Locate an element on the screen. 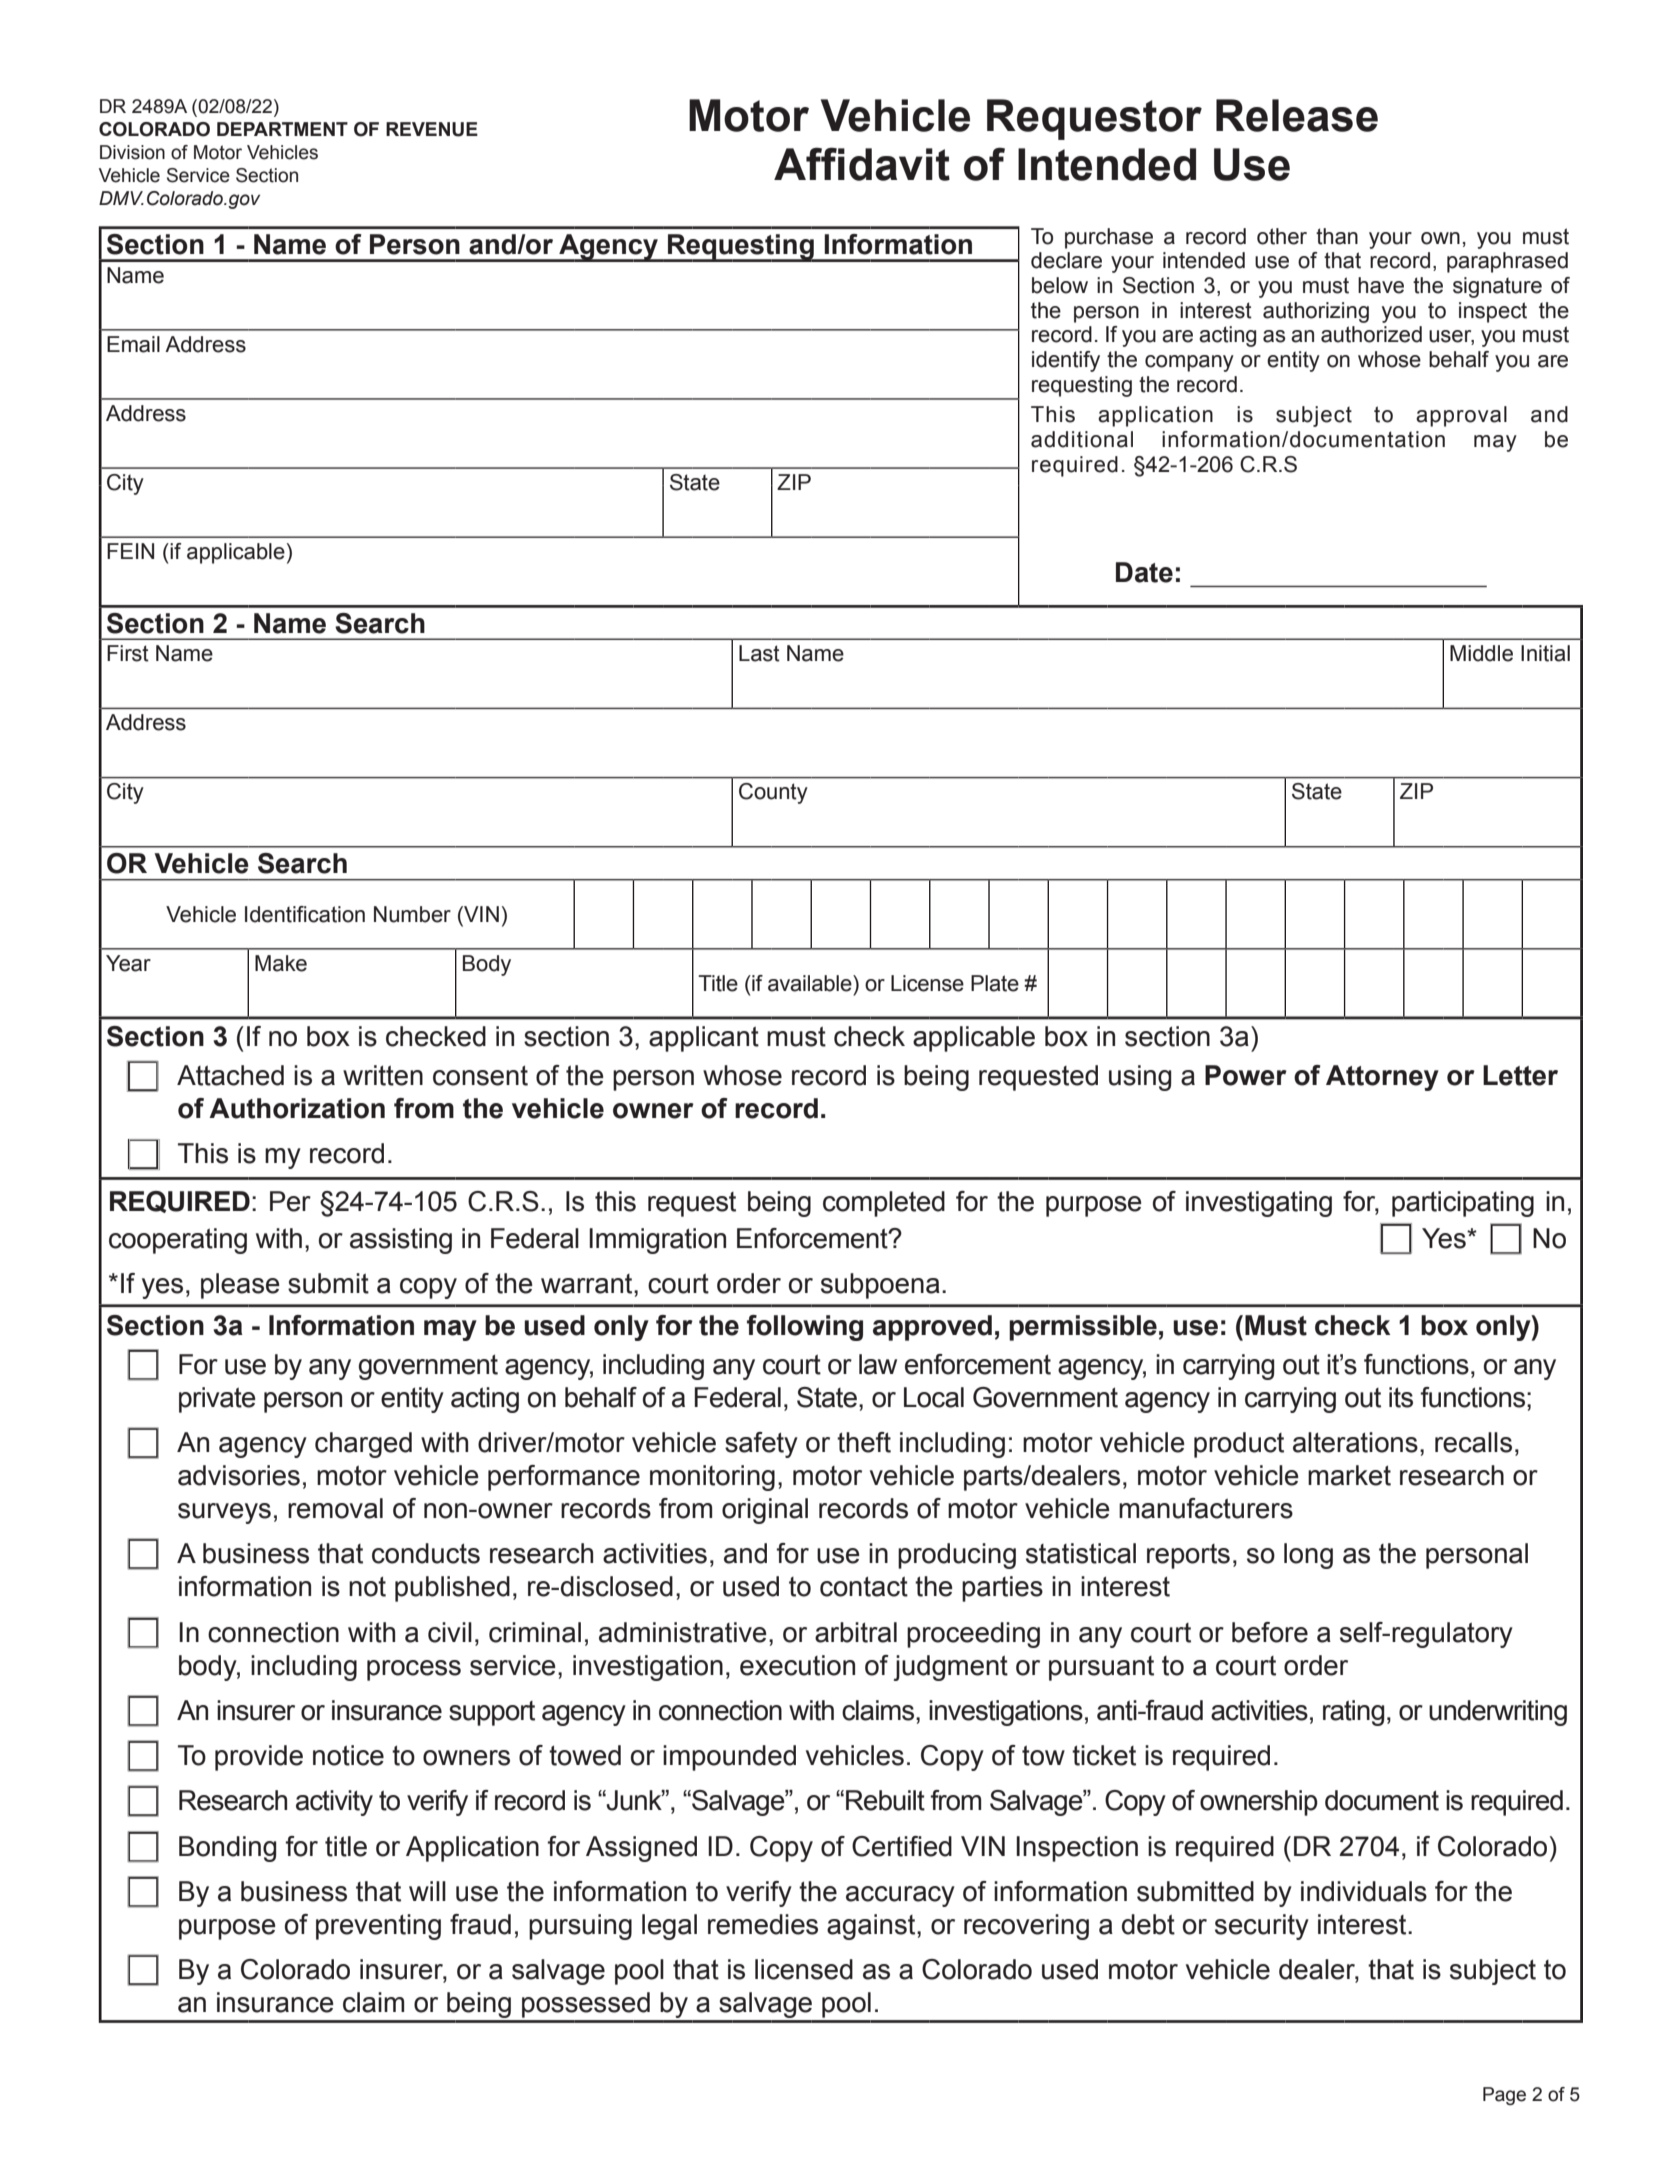  DEPARTMENT is located at coordinates (282, 129).
